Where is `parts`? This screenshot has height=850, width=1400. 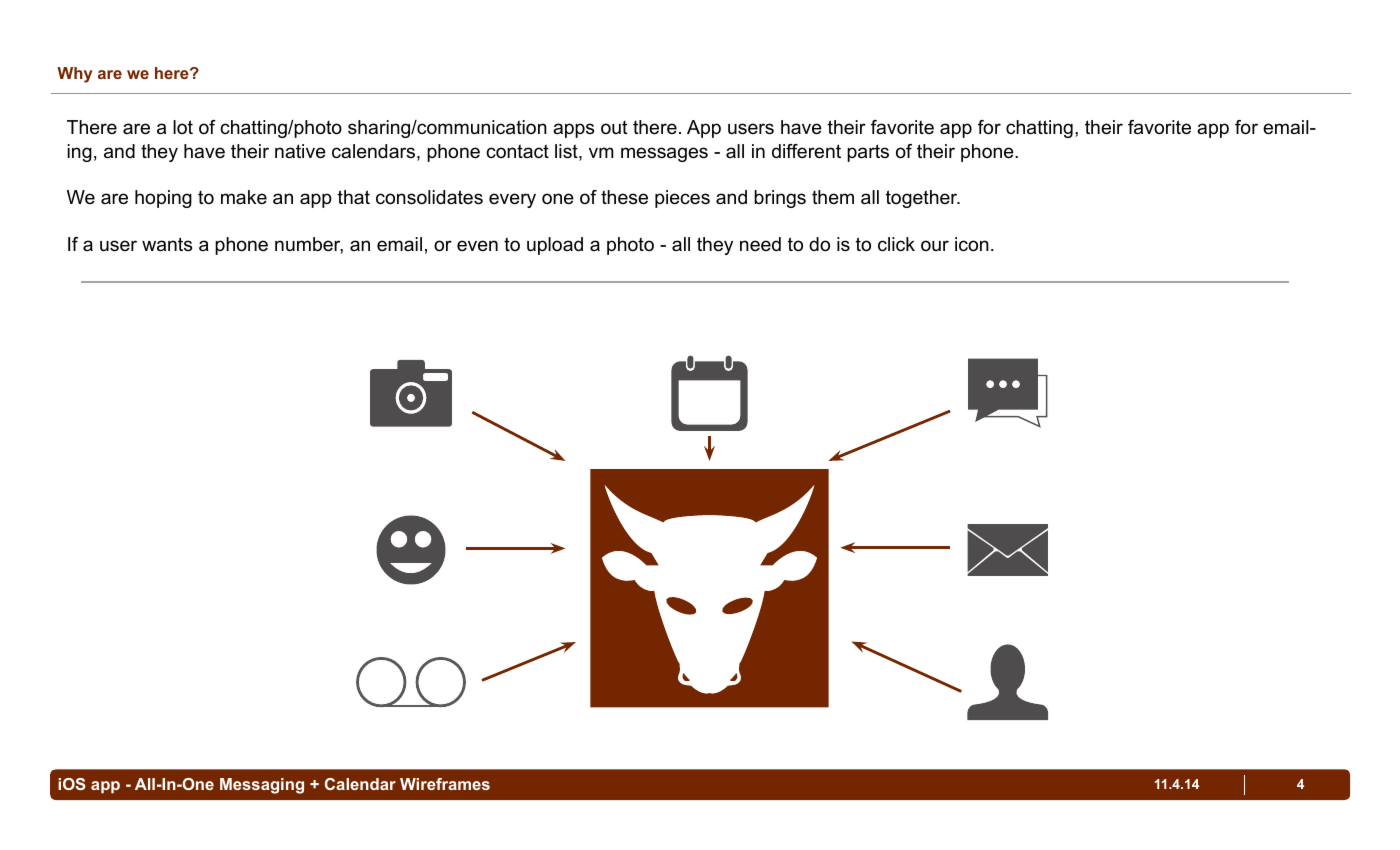 parts is located at coordinates (868, 153).
